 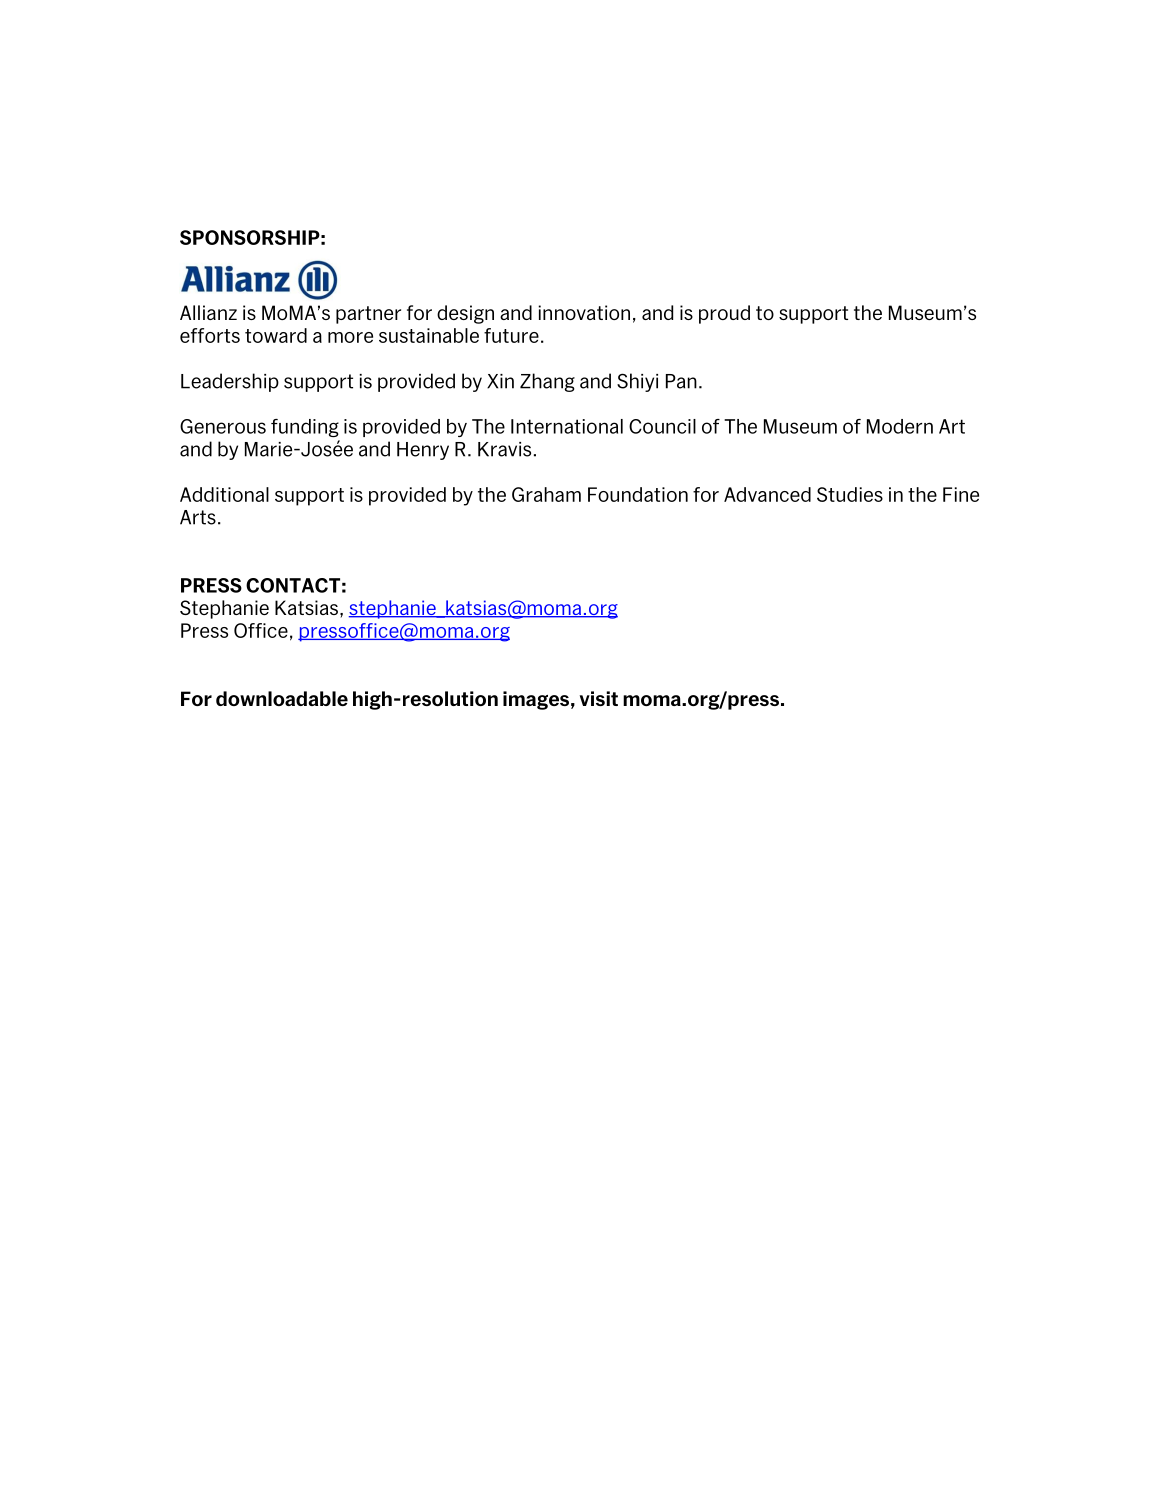 What do you see at coordinates (198, 517) in the document?
I see `Arts` at bounding box center [198, 517].
